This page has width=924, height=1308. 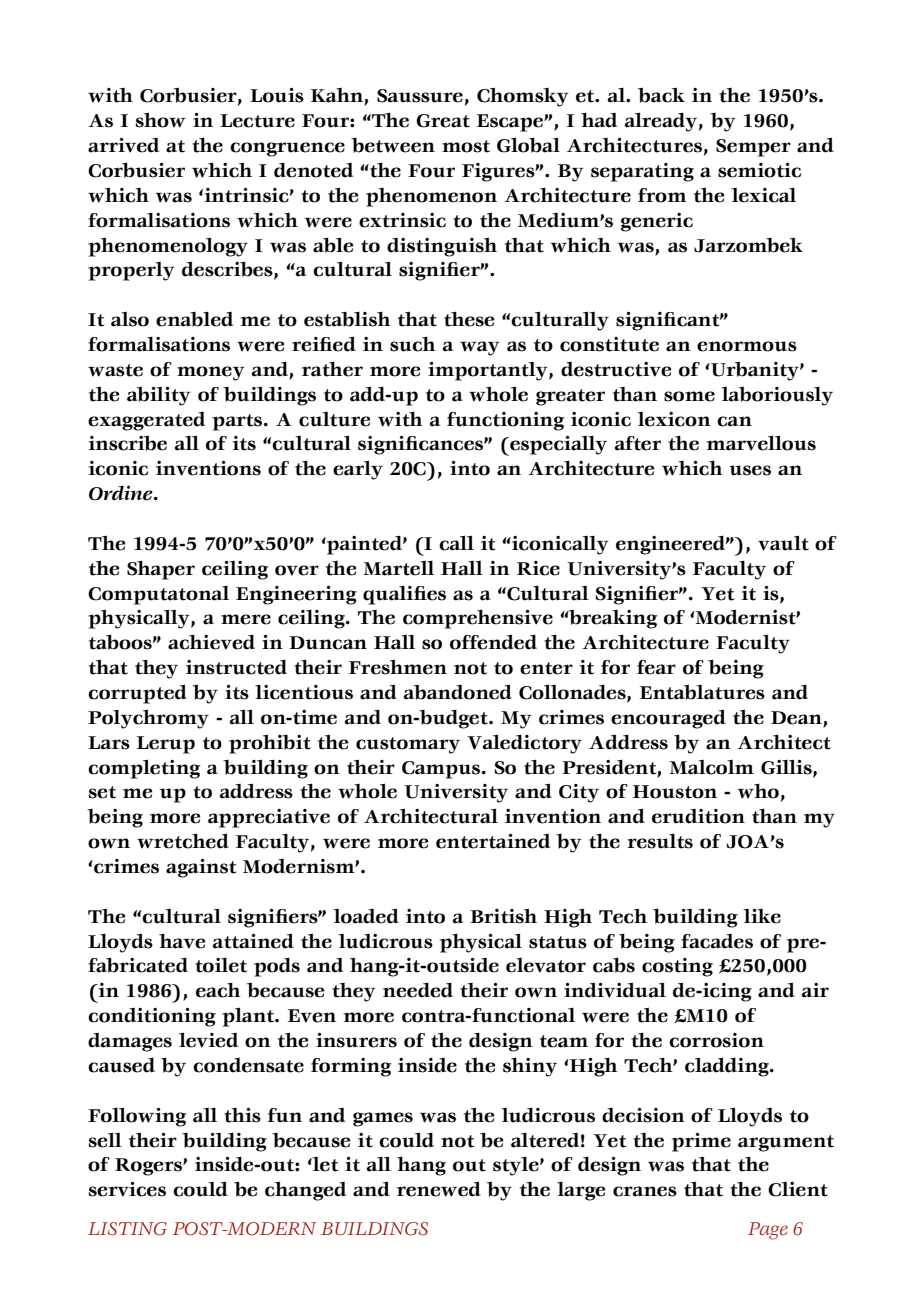 What do you see at coordinates (161, 120) in the page?
I see `show` at bounding box center [161, 120].
